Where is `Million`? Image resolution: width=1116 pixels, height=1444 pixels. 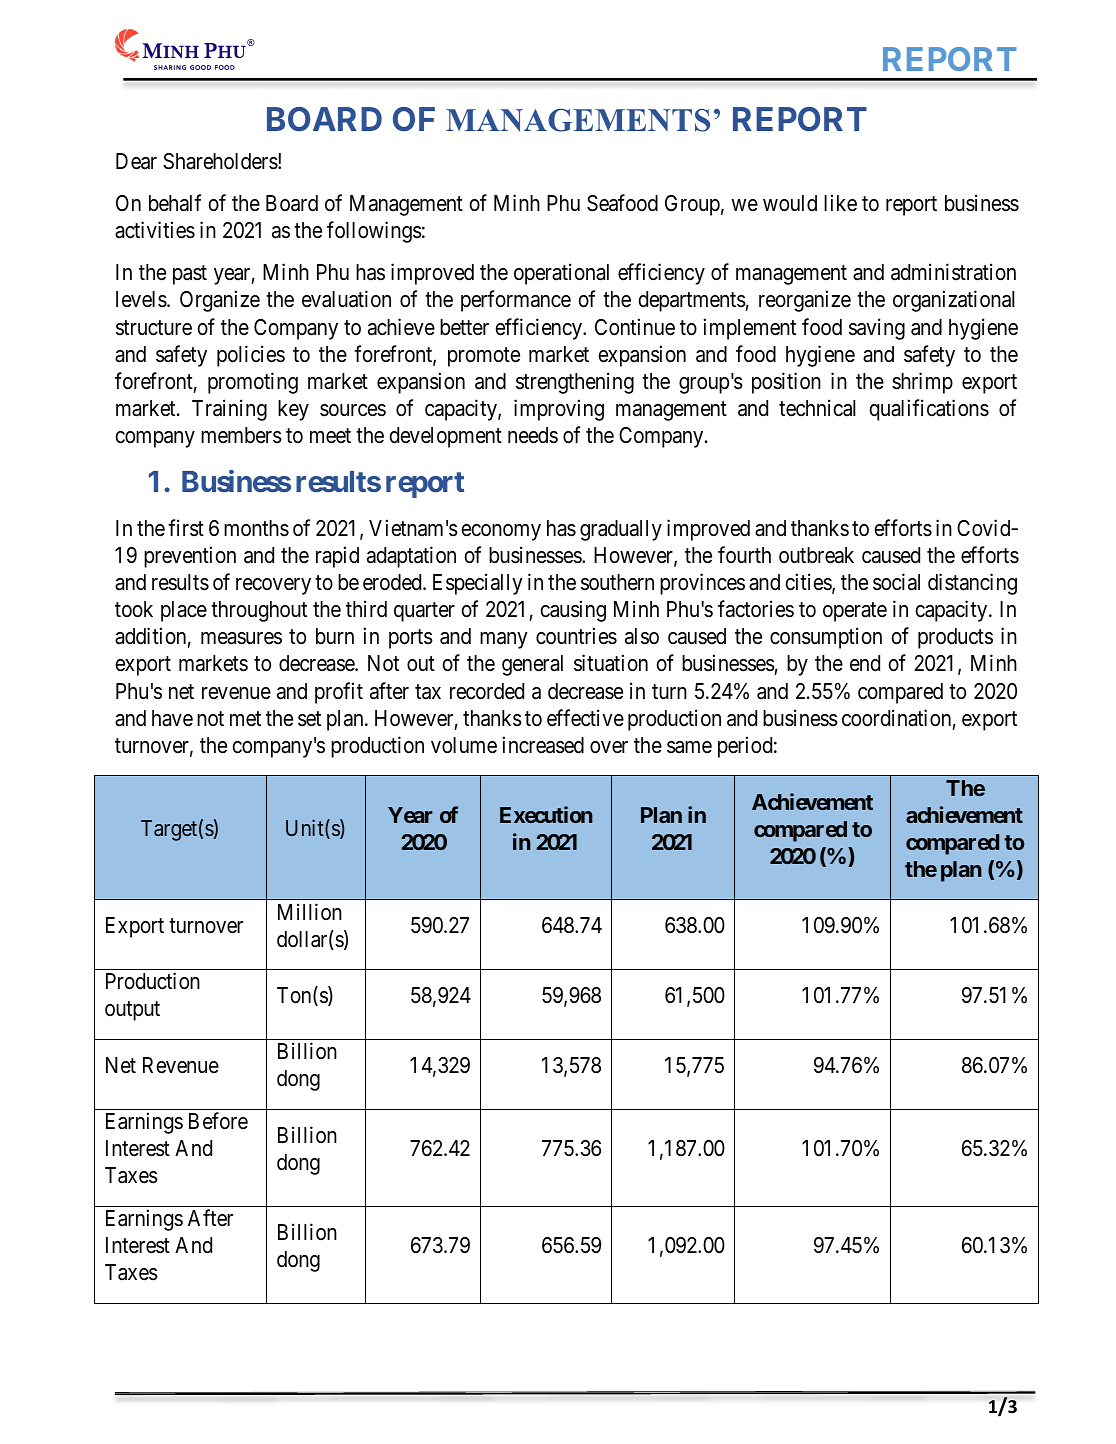 Million is located at coordinates (310, 911).
